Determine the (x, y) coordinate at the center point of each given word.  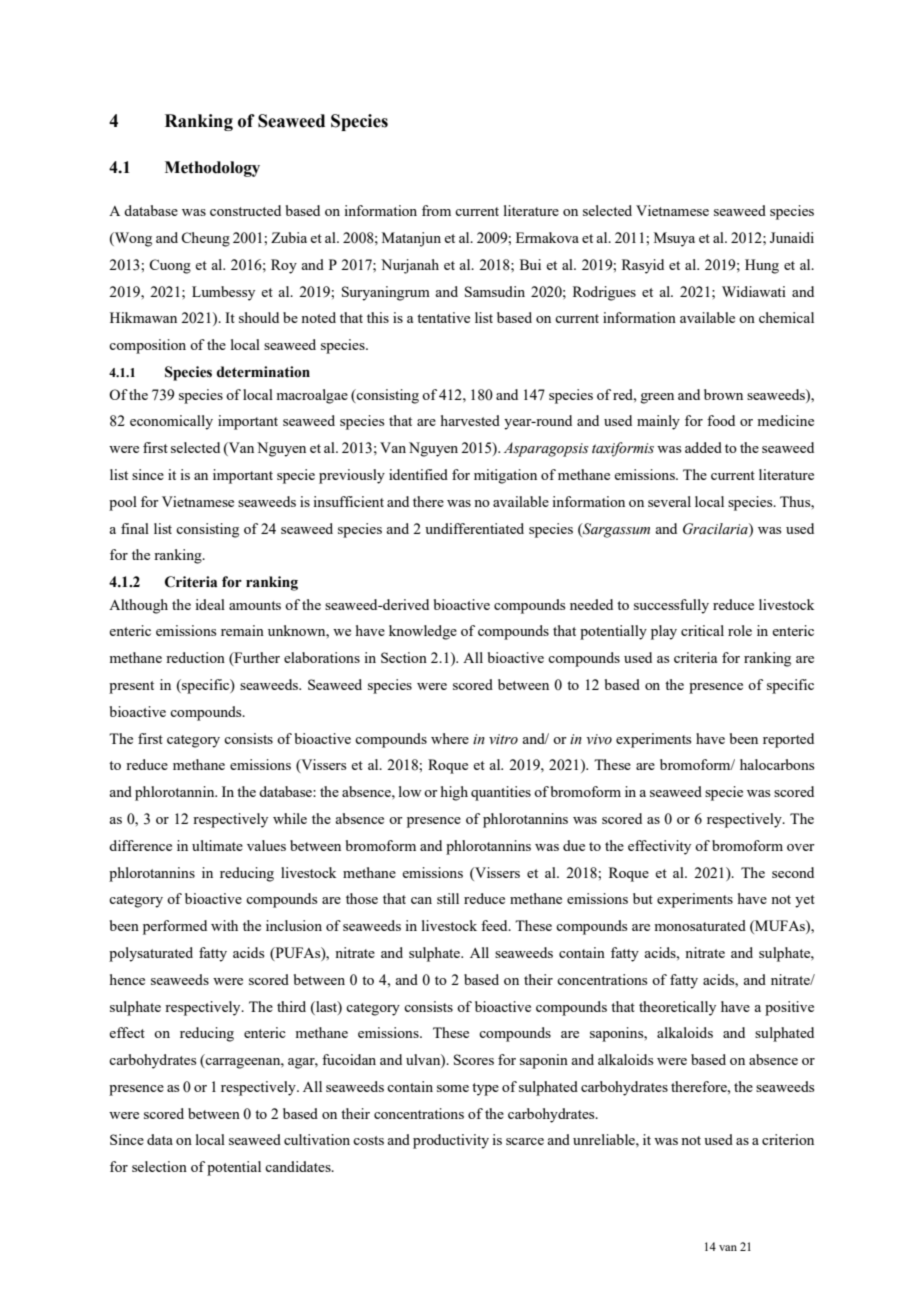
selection (159, 1166)
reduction (195, 657)
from (436, 210)
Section (404, 657)
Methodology (212, 169)
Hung (762, 266)
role (740, 630)
